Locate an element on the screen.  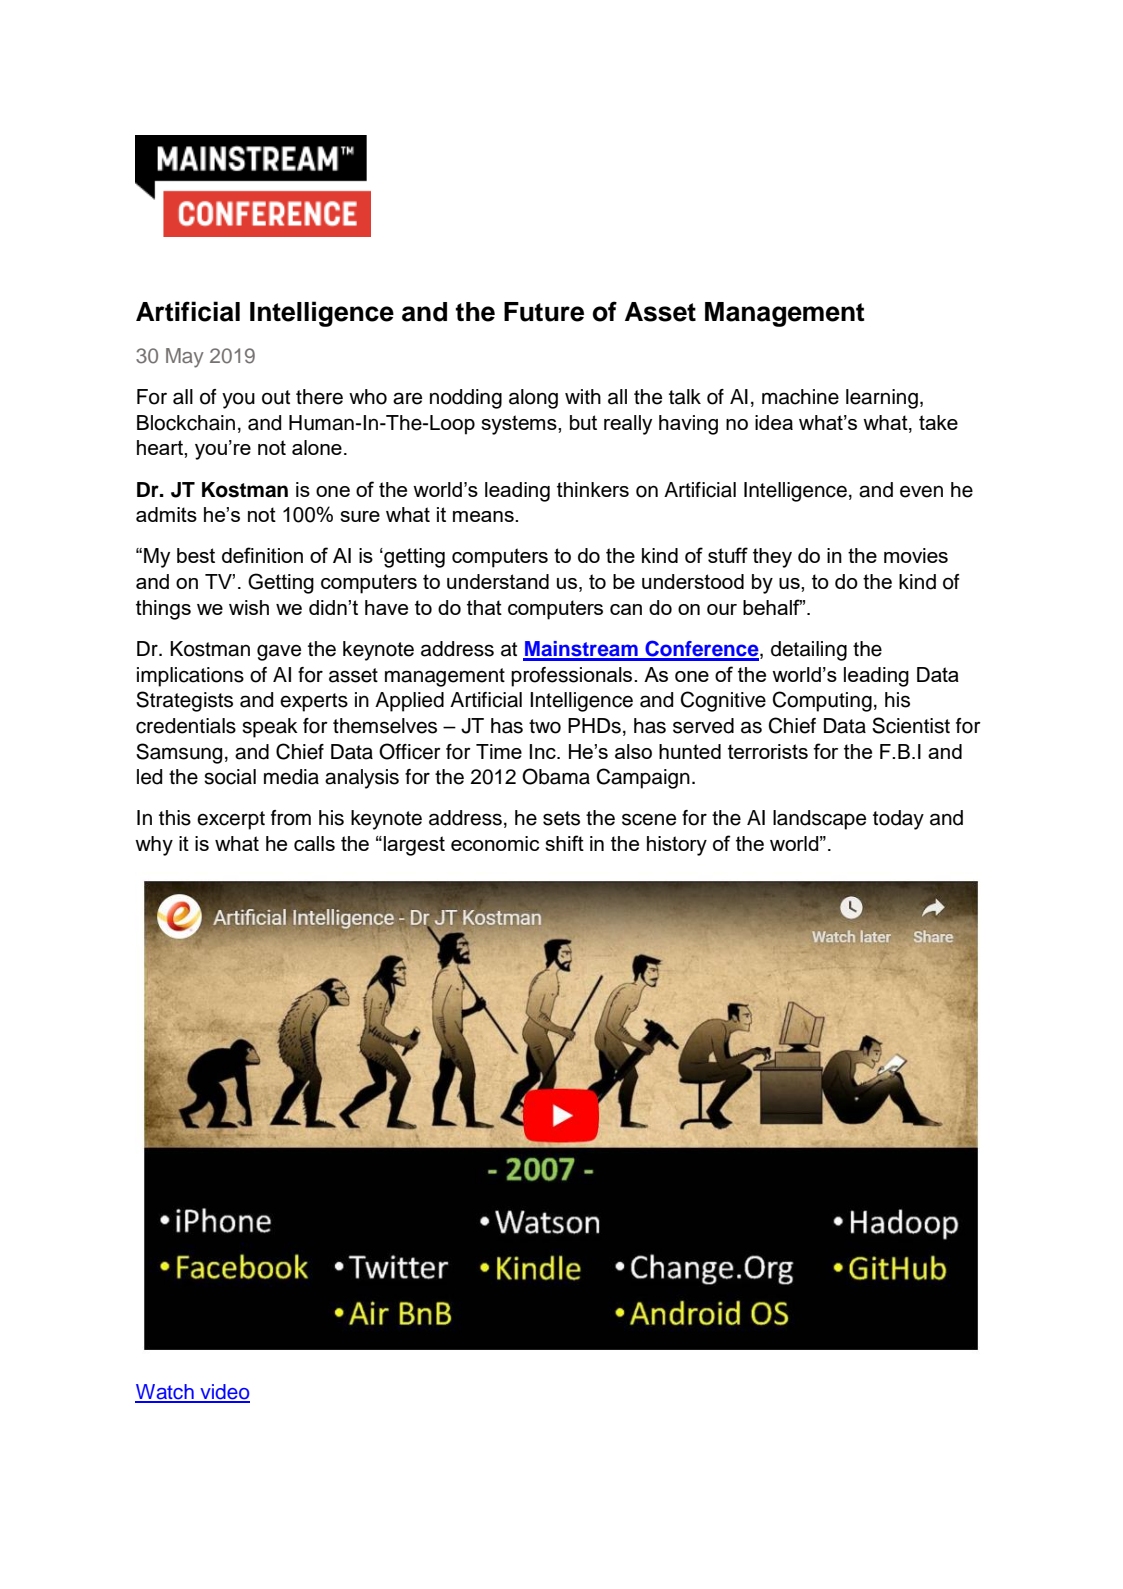
May is located at coordinates (185, 358).
